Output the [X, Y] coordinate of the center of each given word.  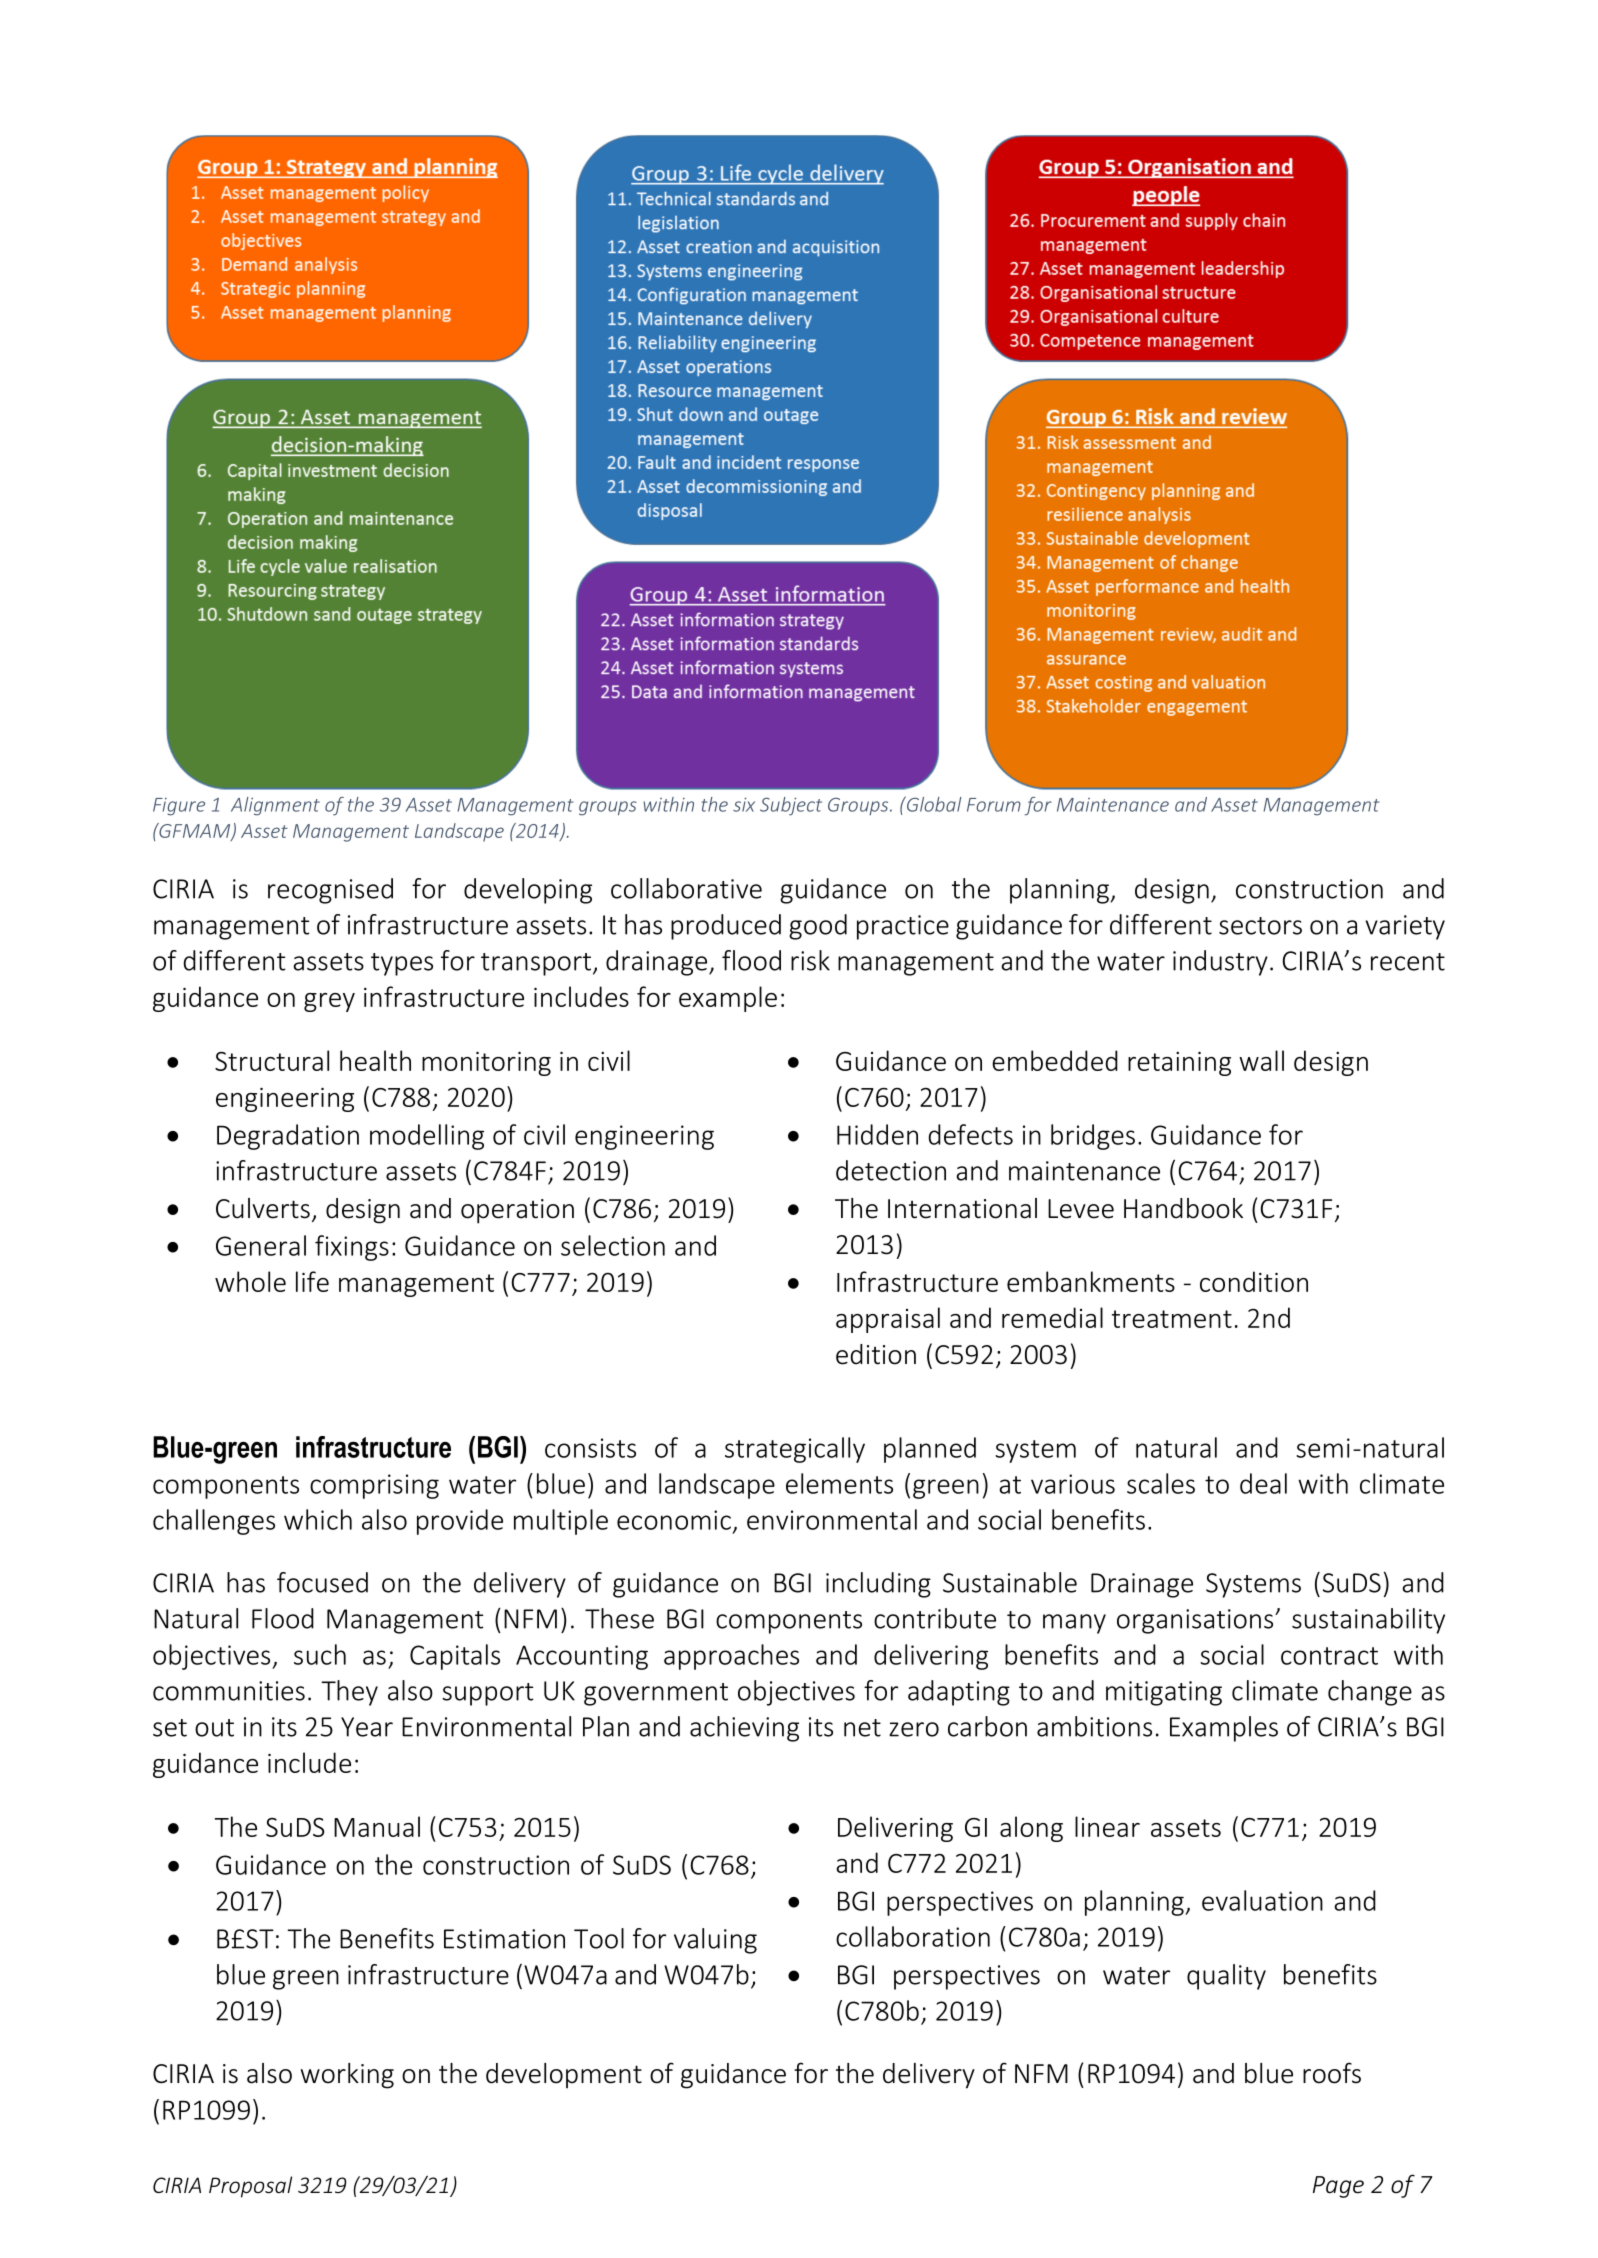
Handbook [1183, 1208]
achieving [744, 1729]
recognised [330, 891]
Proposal [250, 2187]
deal [1263, 1483]
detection [891, 1170]
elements [839, 1483]
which [318, 1519]
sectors [1260, 926]
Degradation [288, 1137]
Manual [377, 1826]
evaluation [1262, 1900]
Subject [791, 806]
